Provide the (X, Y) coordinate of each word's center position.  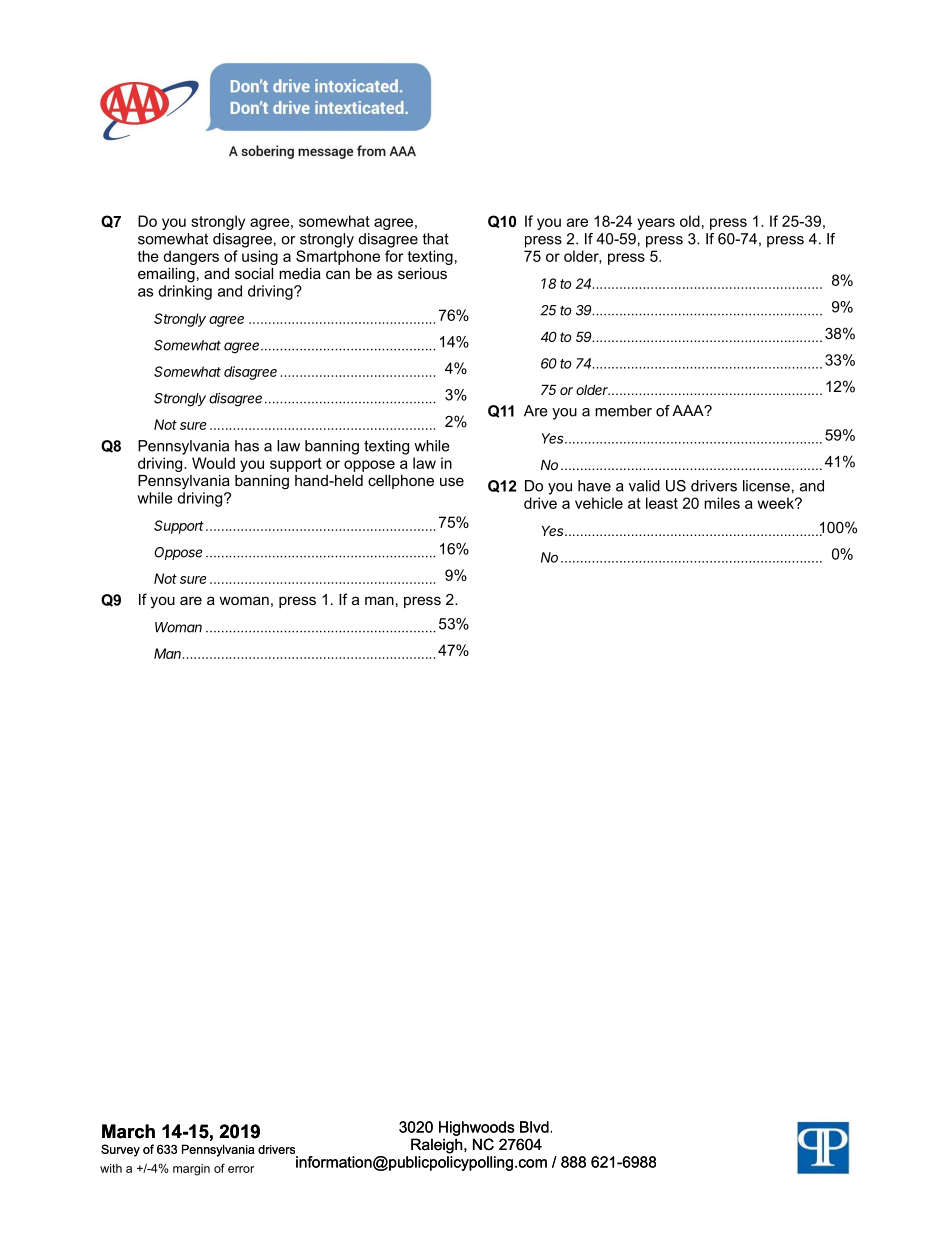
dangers (191, 257)
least (662, 503)
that (436, 239)
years (656, 224)
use (452, 481)
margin (191, 1170)
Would (213, 463)
